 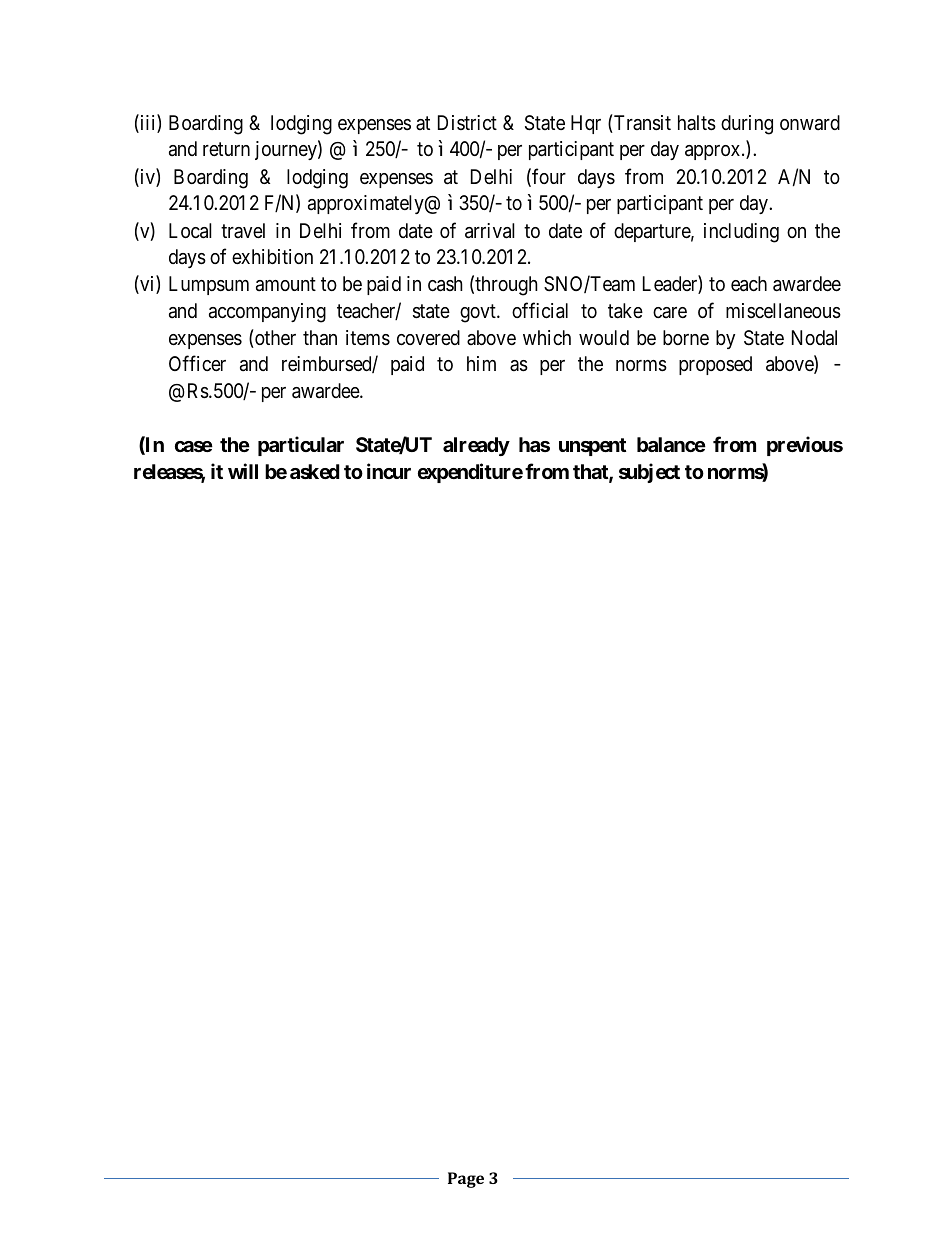 I want to click on subject, so click(x=649, y=473).
